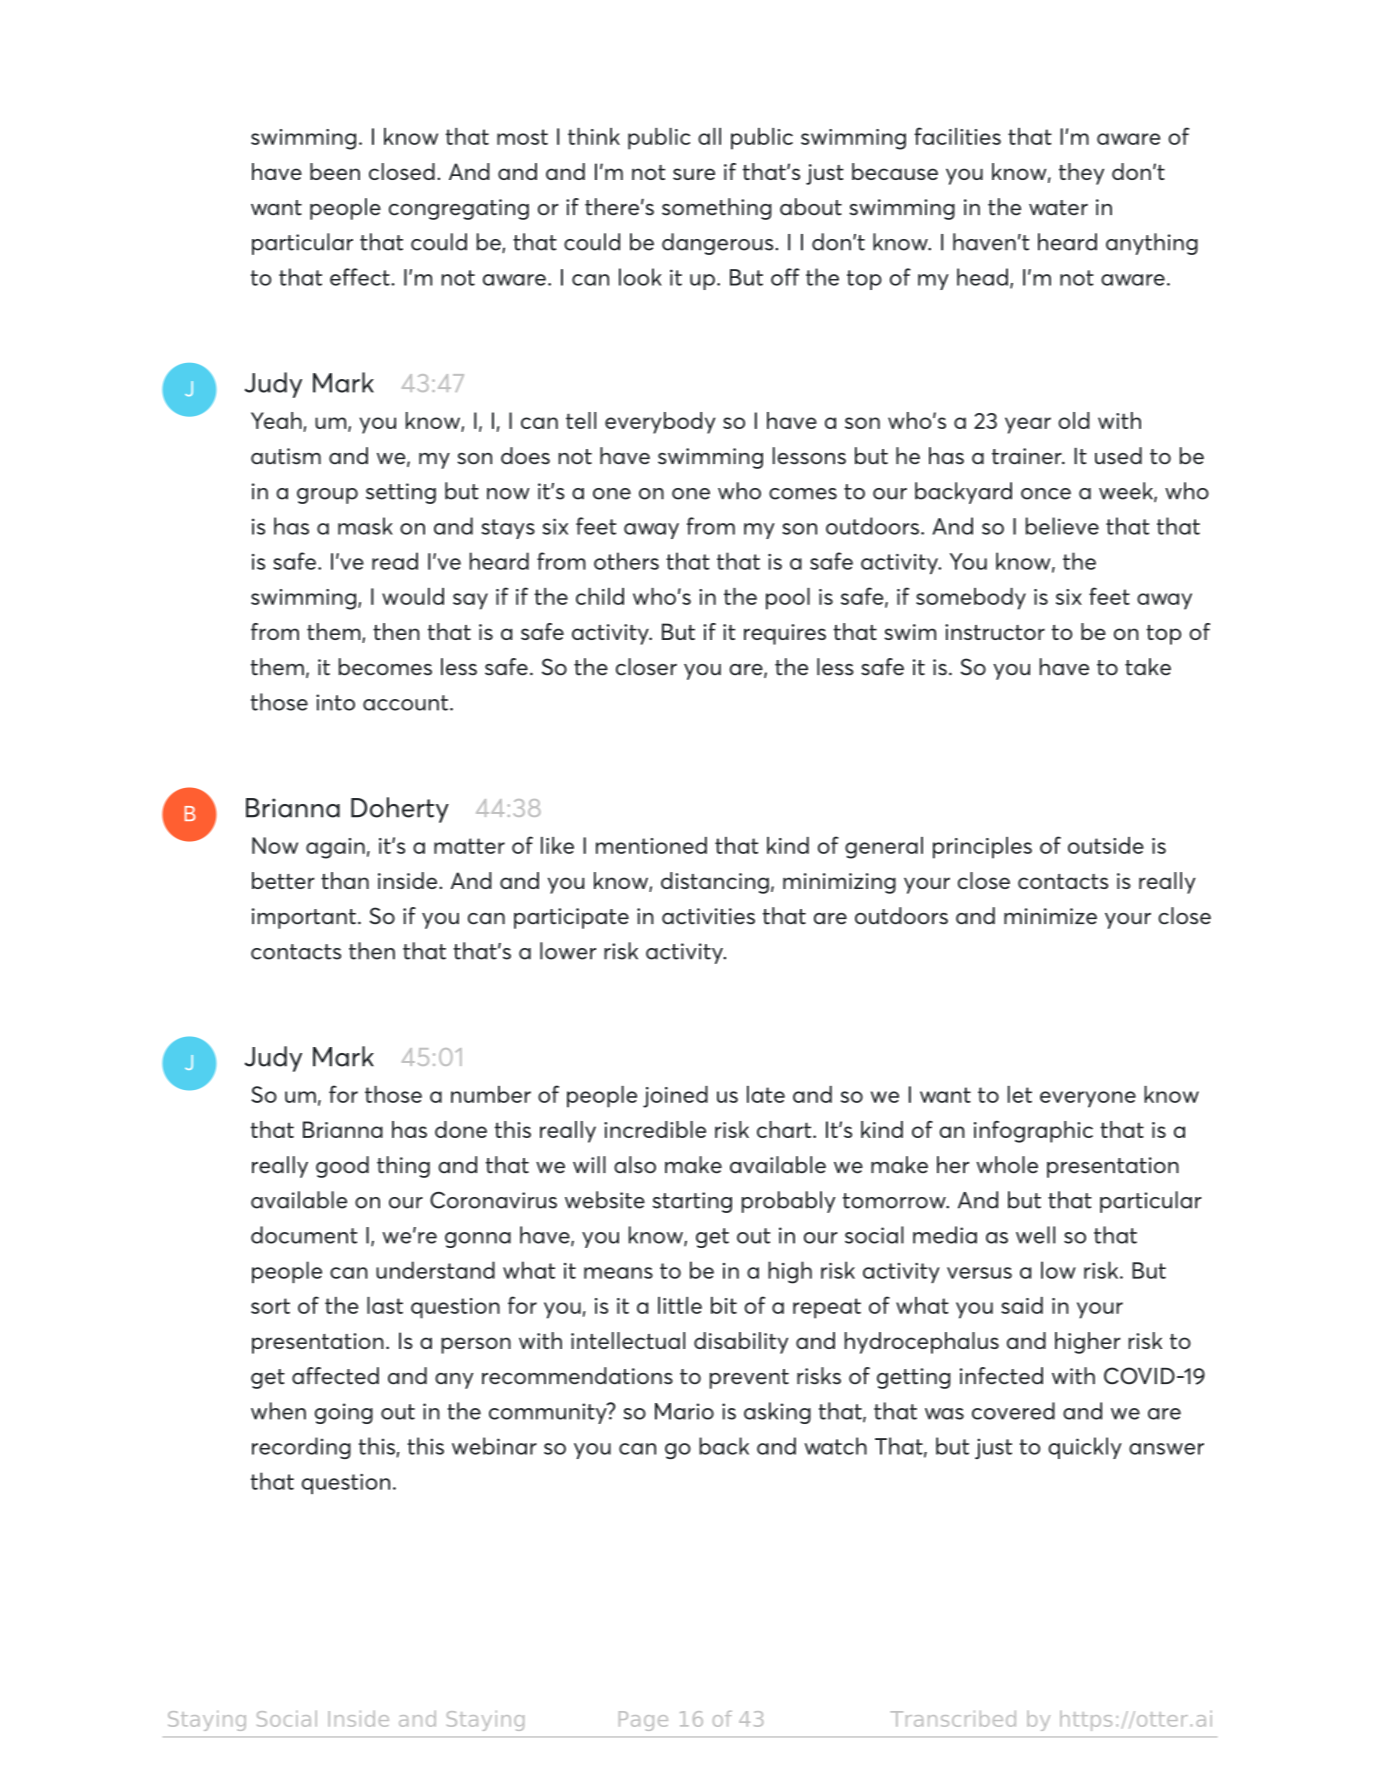 The image size is (1380, 1786). I want to click on they, so click(1081, 174).
